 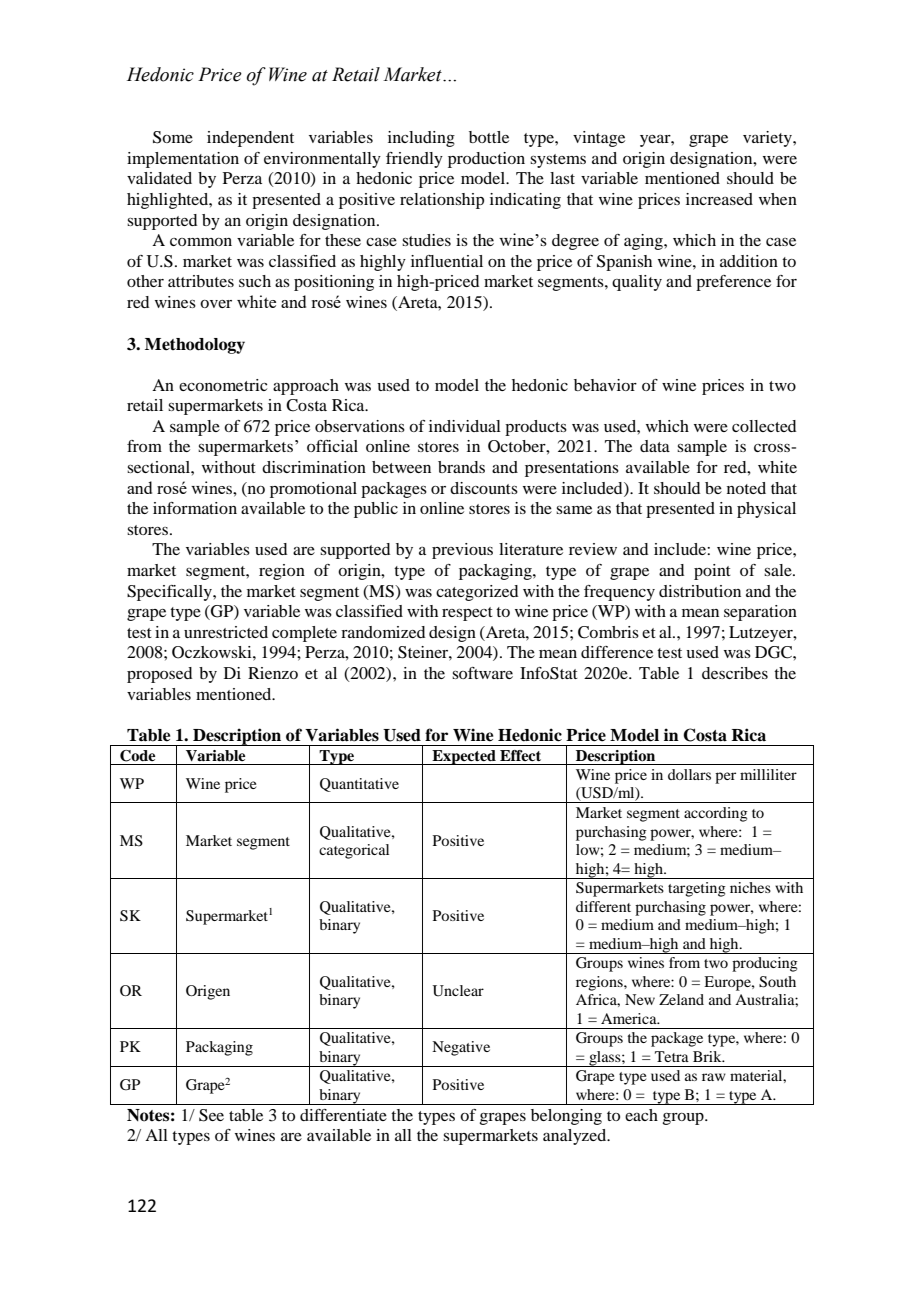 I want to click on individual, so click(x=465, y=426).
